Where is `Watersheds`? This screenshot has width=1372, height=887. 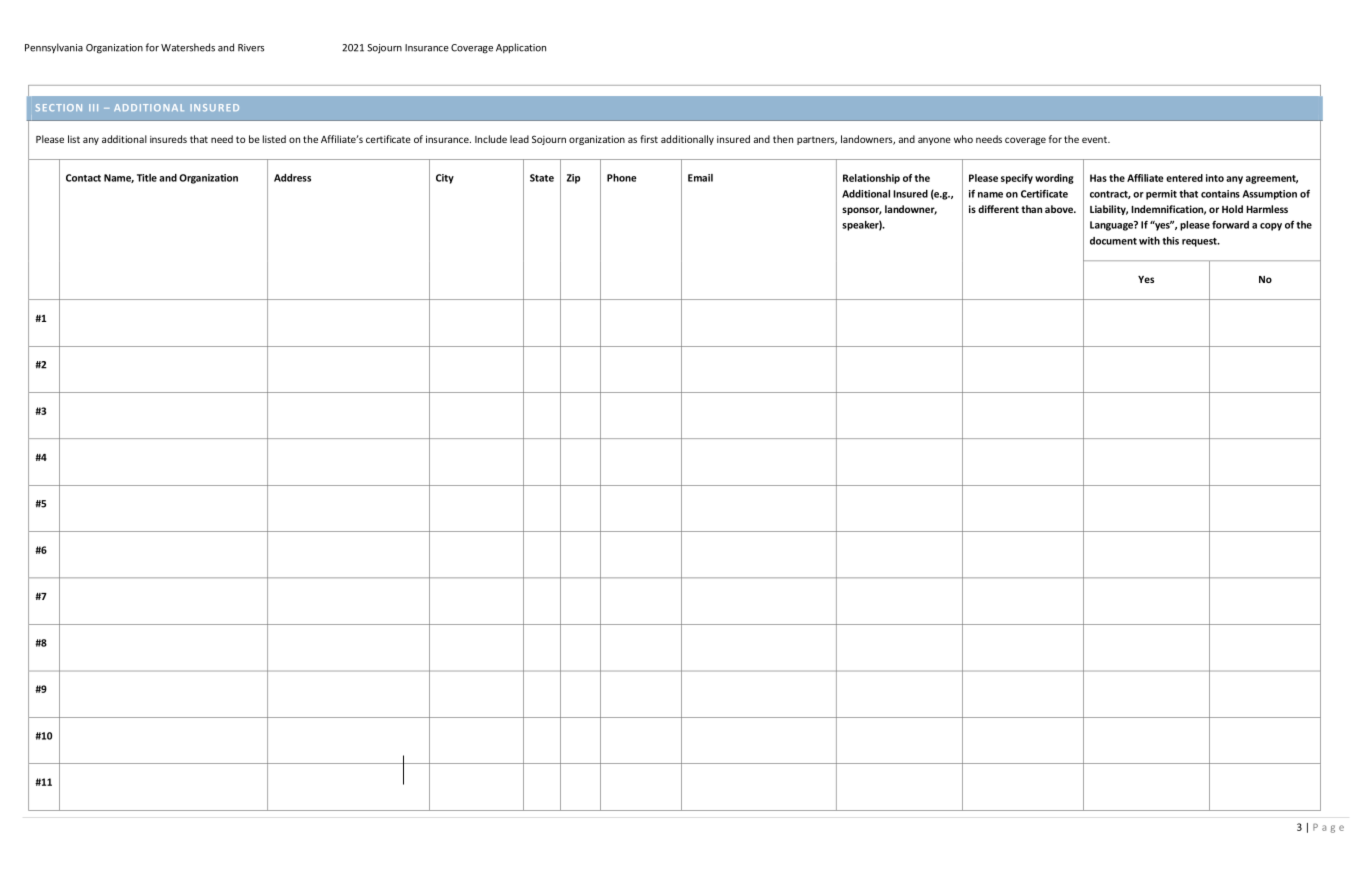
Watersheds is located at coordinates (188, 47).
